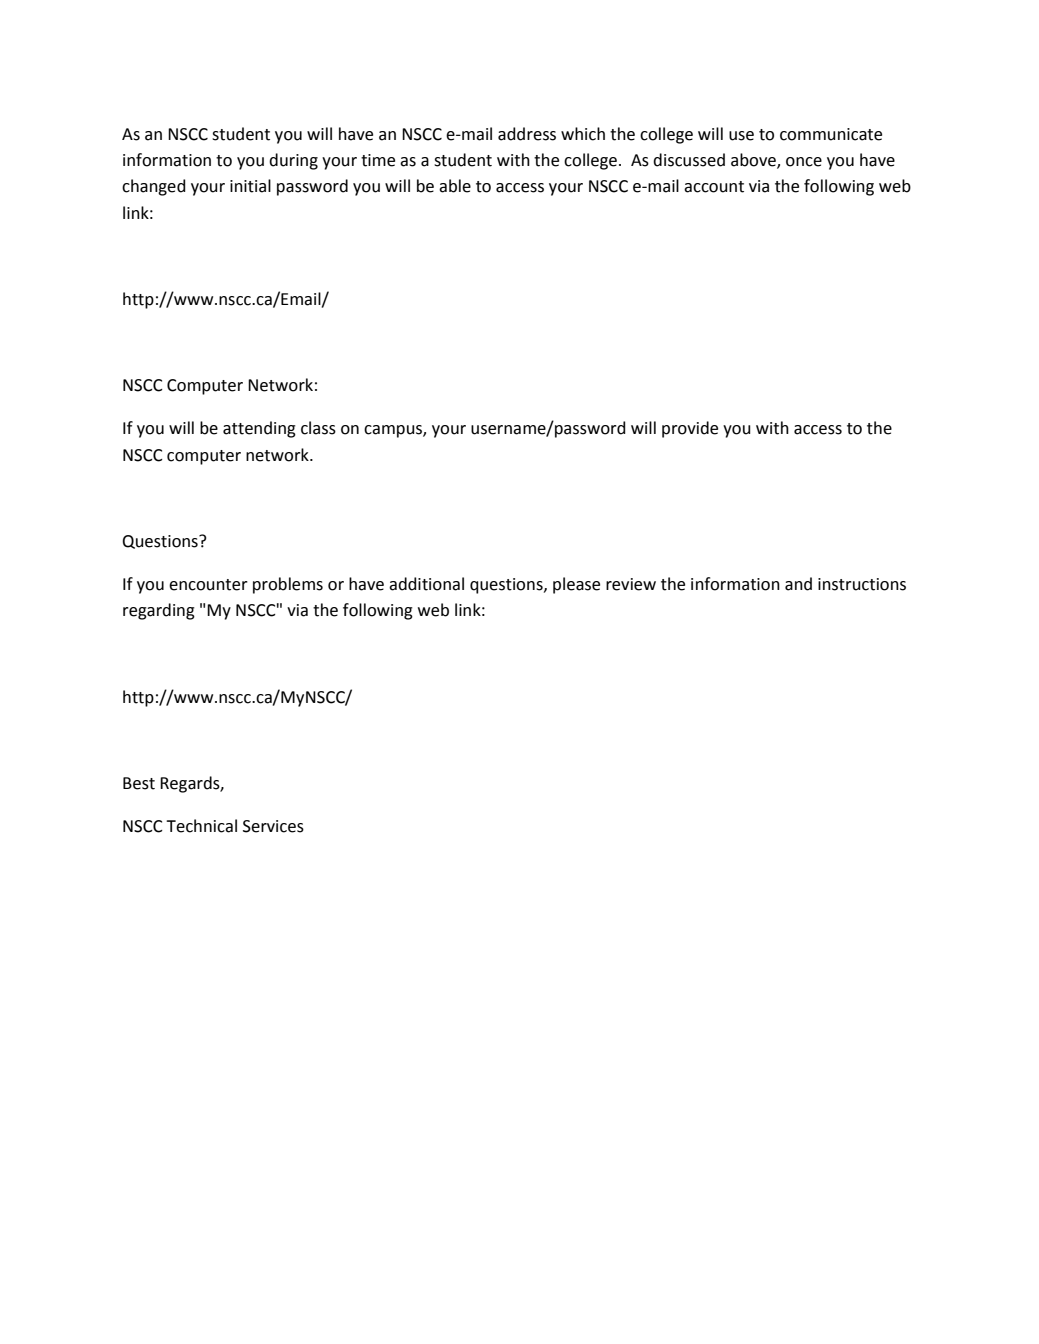 The width and height of the screenshot is (1039, 1344). What do you see at coordinates (293, 161) in the screenshot?
I see `during` at bounding box center [293, 161].
